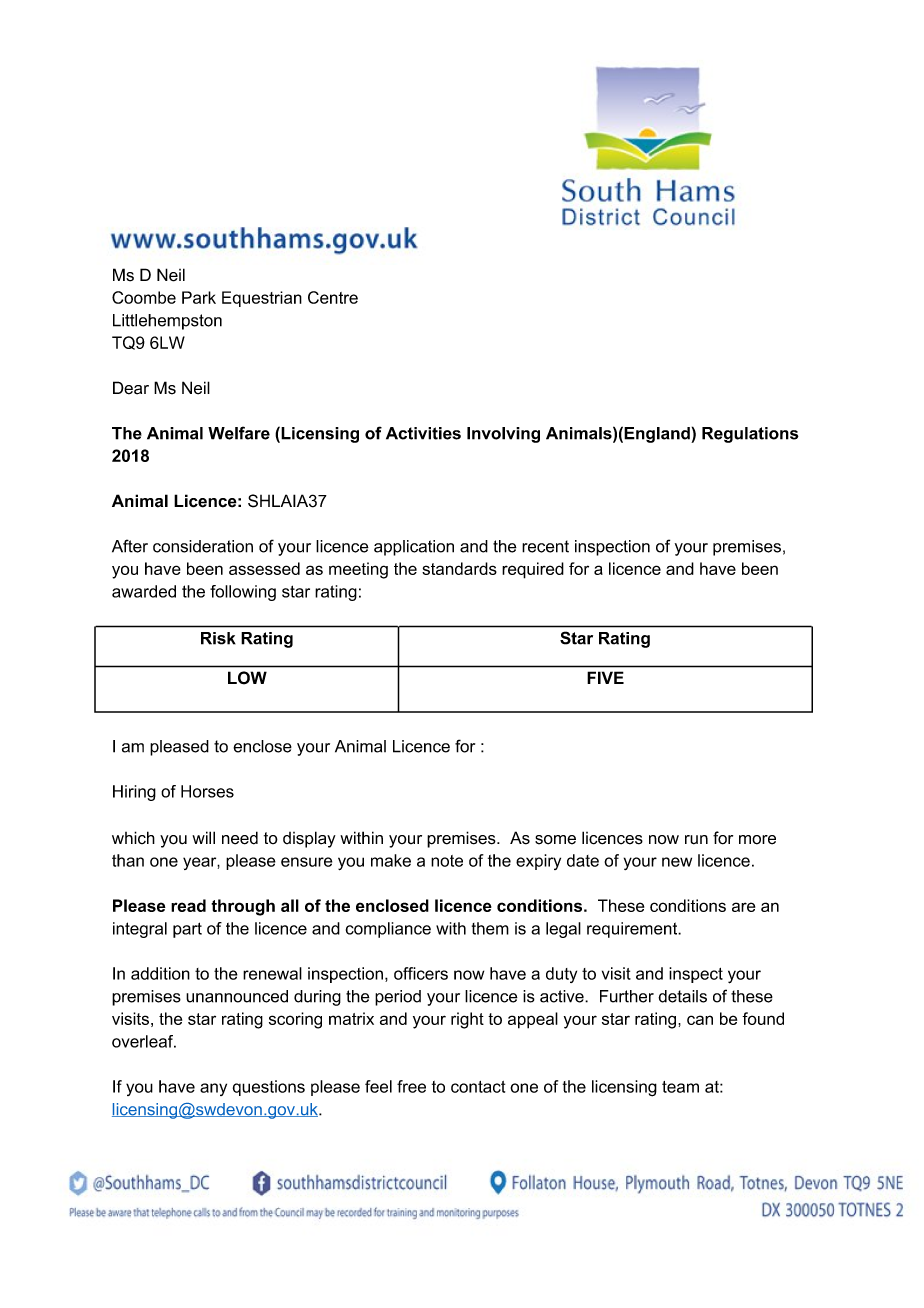 The image size is (924, 1308). I want to click on contact, so click(478, 1087).
